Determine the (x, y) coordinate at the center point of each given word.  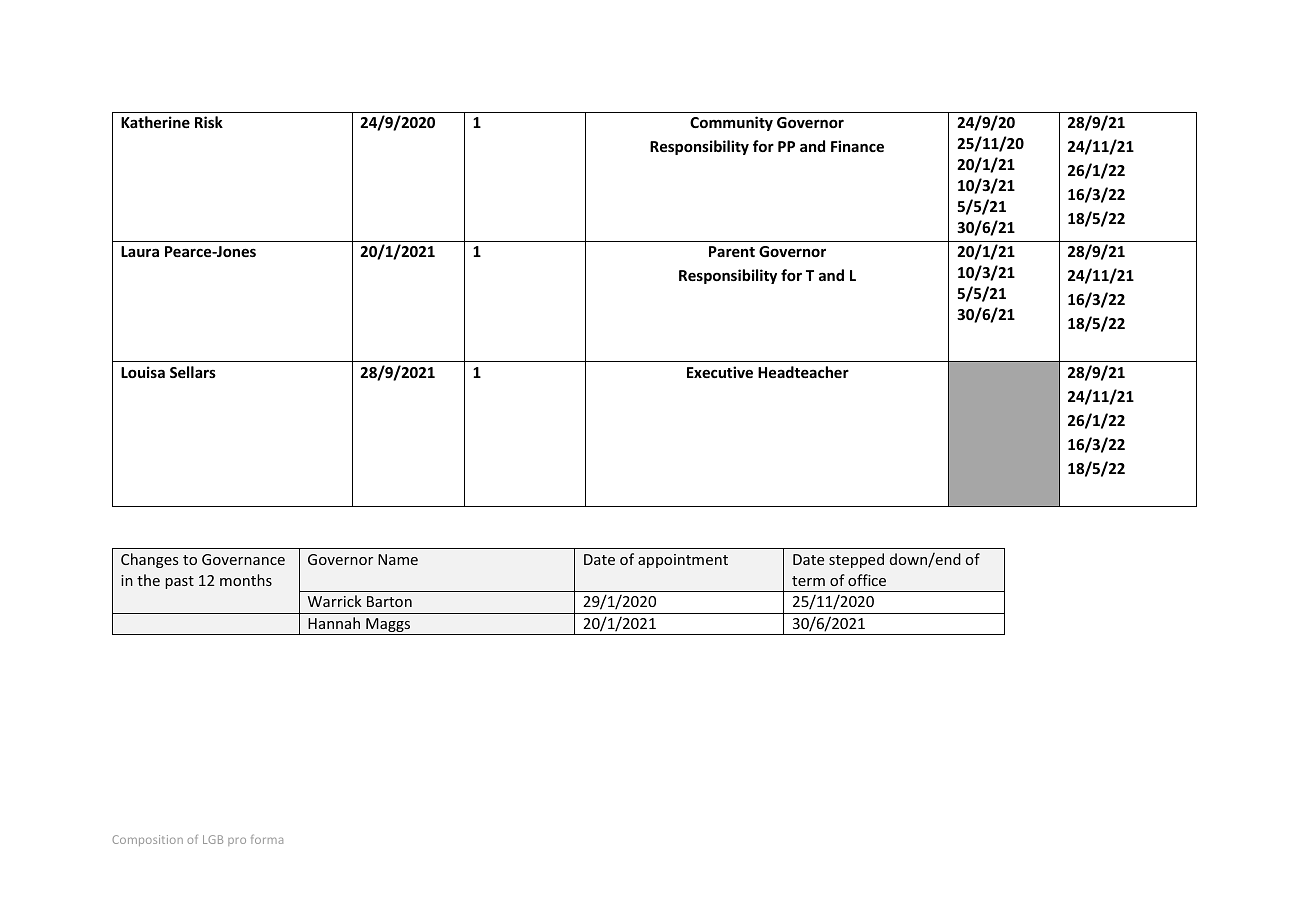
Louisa (143, 372)
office (867, 580)
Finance (857, 146)
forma (267, 839)
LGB (213, 839)
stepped (856, 560)
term (808, 581)
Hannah (334, 623)
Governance (243, 559)
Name (398, 559)
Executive (720, 372)
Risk (209, 122)
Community (731, 123)
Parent (732, 251)
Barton (389, 601)
